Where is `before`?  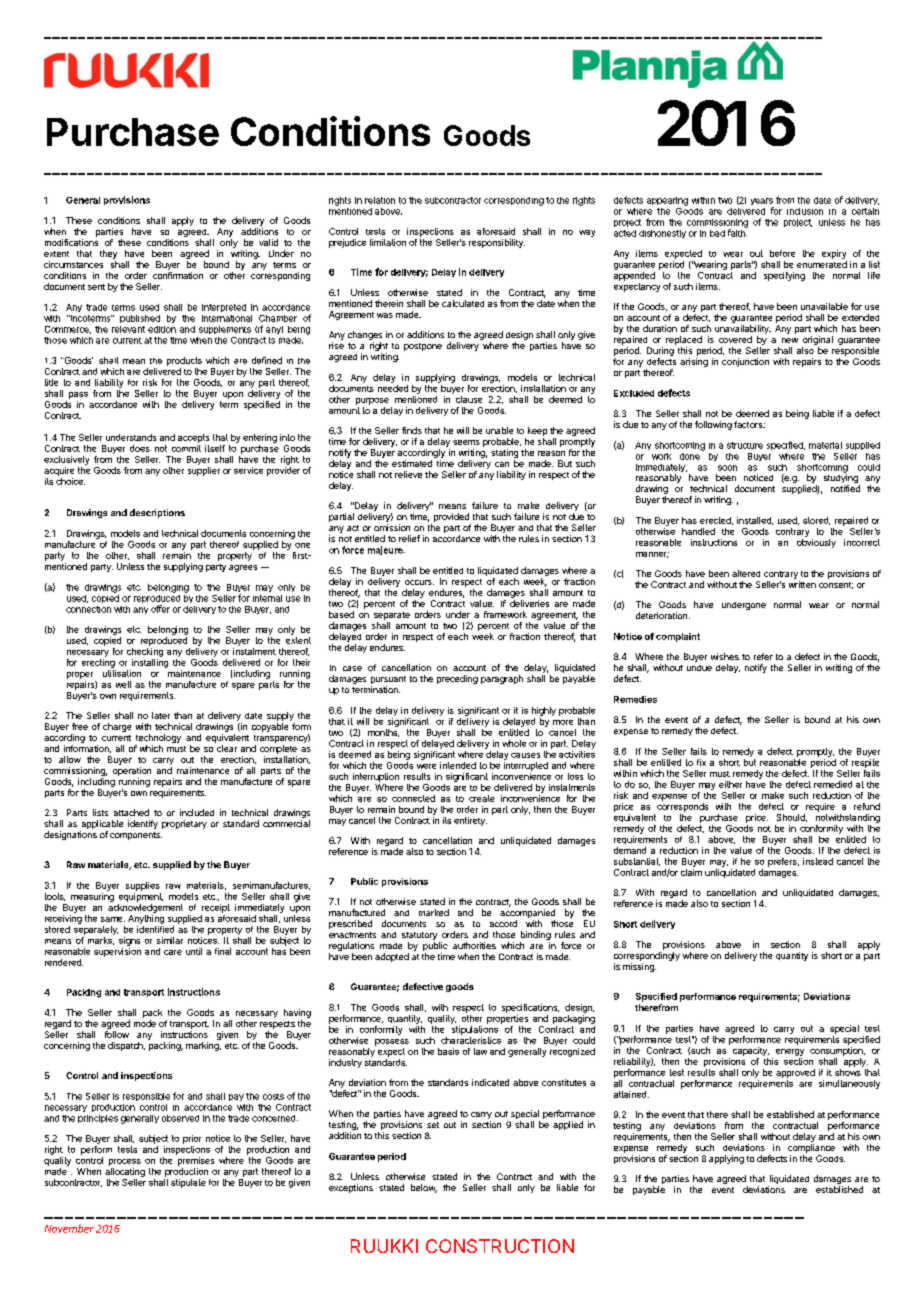
before is located at coordinates (782, 253).
